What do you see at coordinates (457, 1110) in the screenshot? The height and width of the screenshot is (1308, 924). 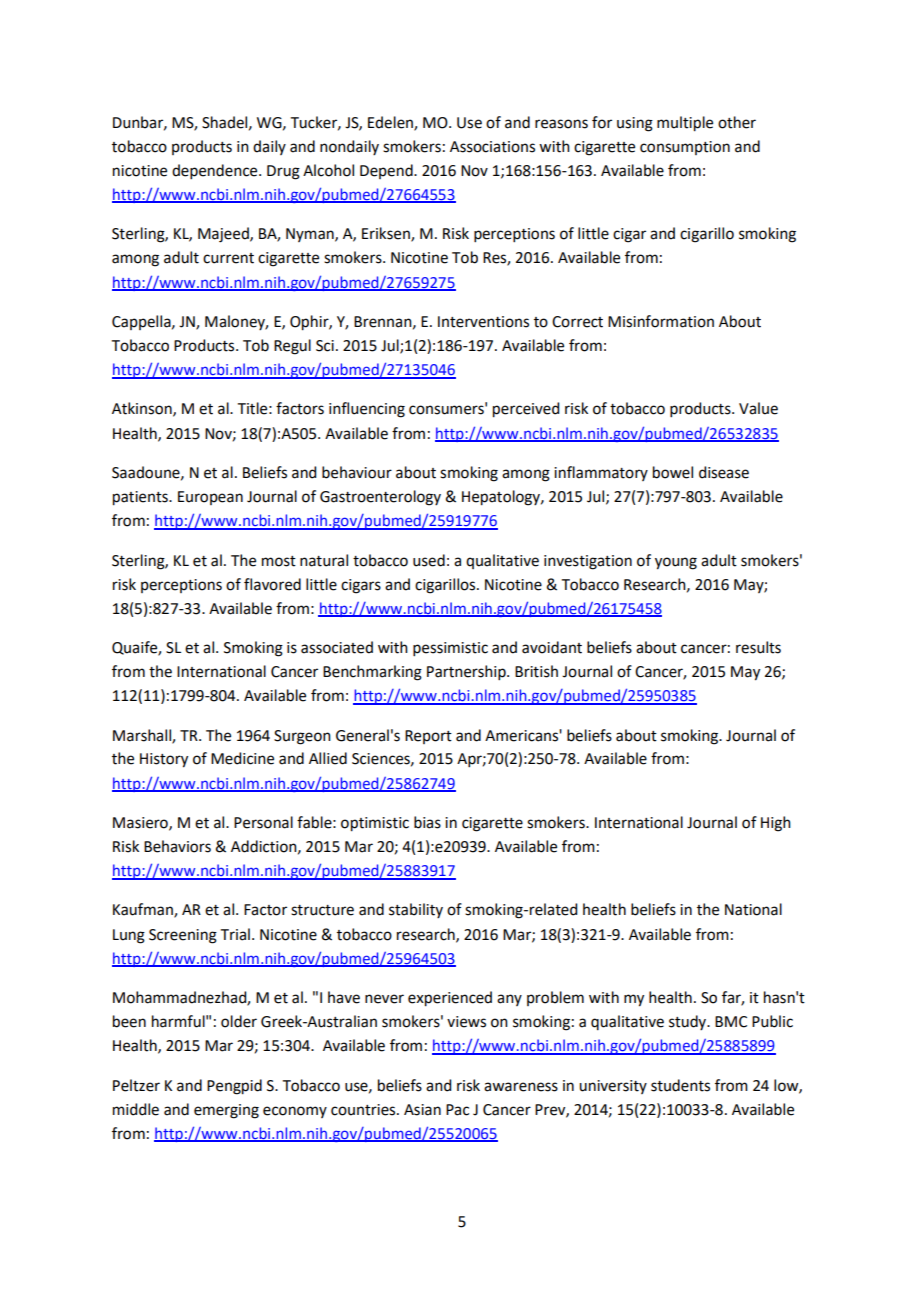 I see `Pac` at bounding box center [457, 1110].
